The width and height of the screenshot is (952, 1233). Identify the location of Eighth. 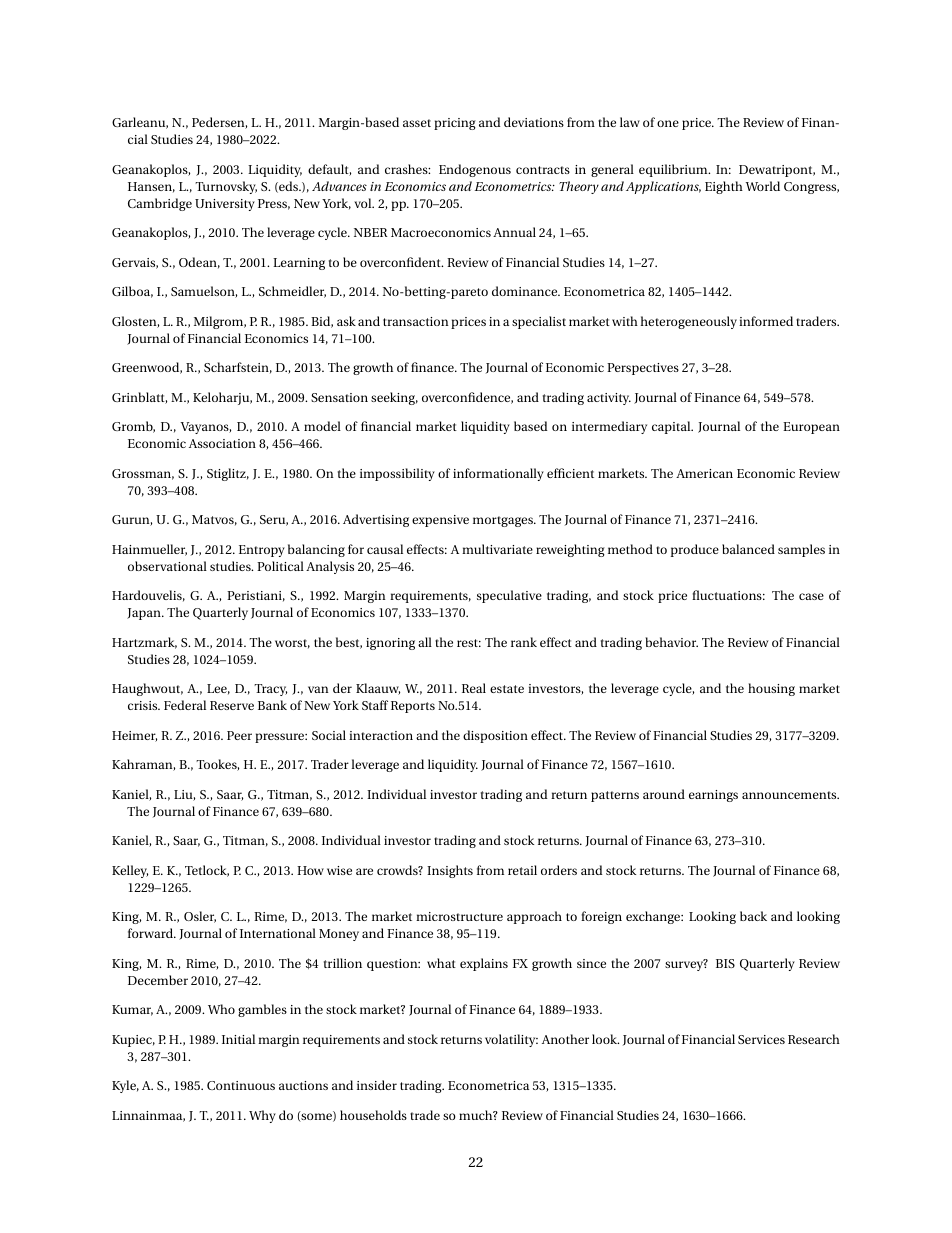
(724, 187).
